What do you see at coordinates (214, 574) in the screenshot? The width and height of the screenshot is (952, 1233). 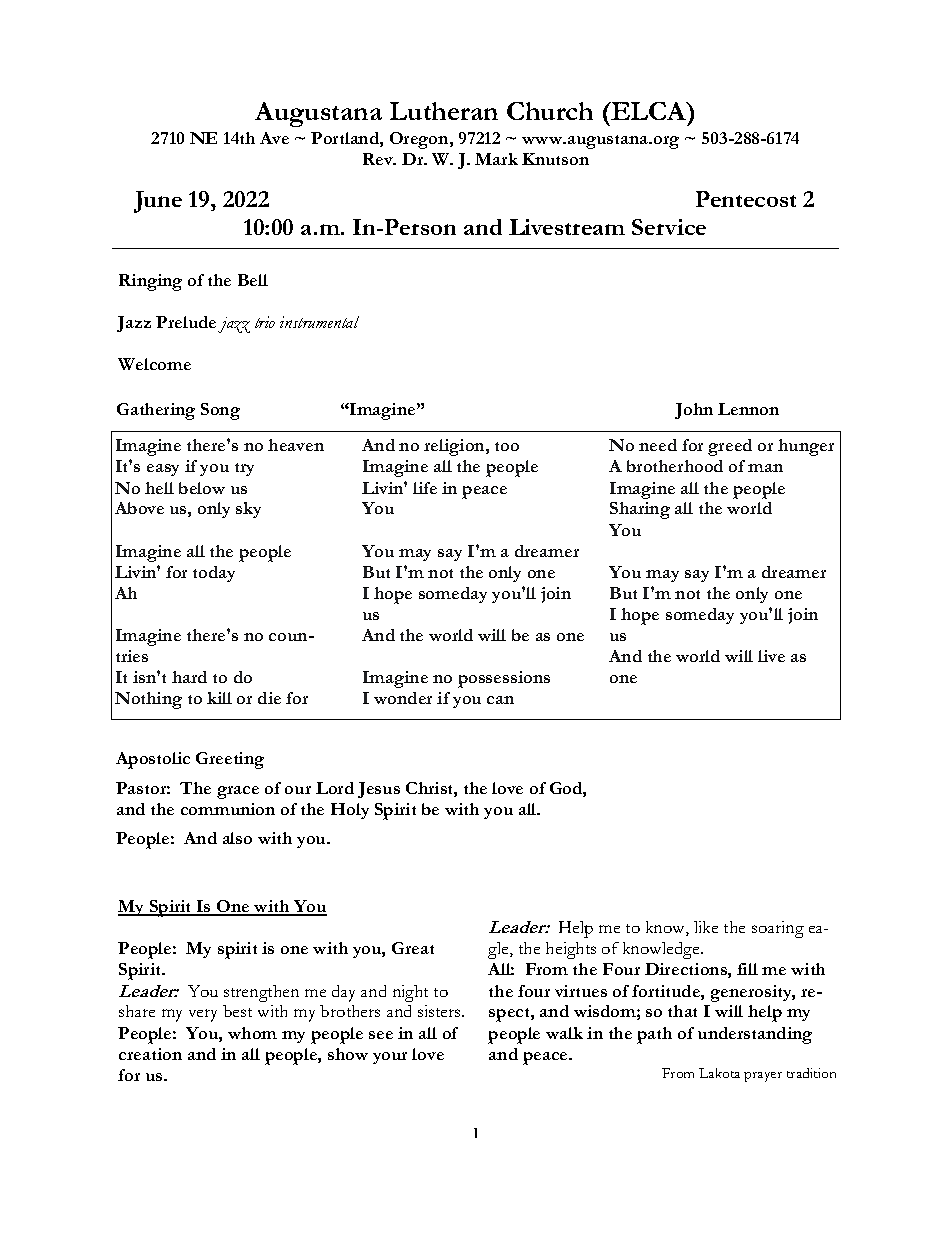 I see `today` at bounding box center [214, 574].
